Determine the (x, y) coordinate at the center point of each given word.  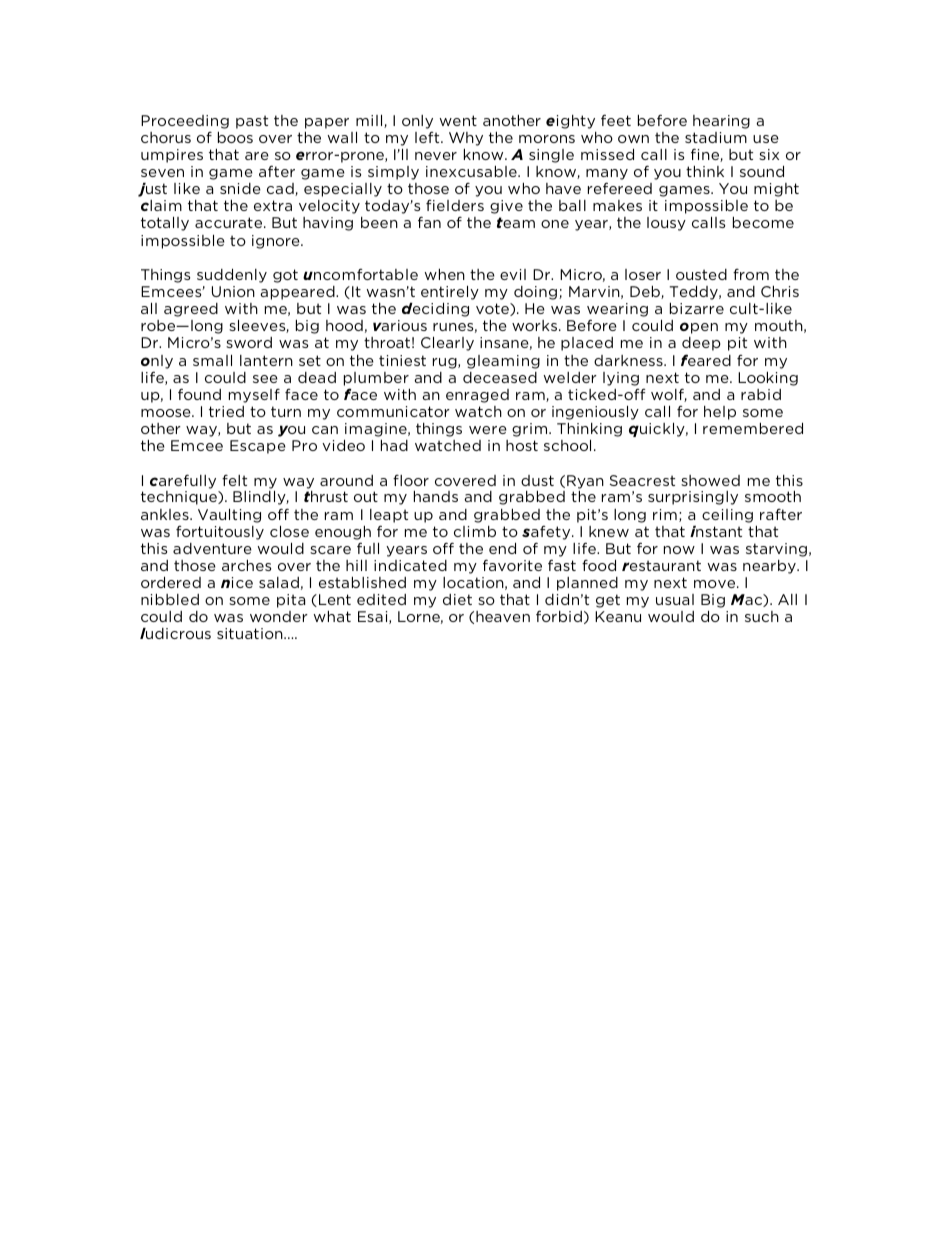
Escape (258, 447)
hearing (721, 122)
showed (710, 480)
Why (466, 139)
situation (251, 633)
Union (233, 291)
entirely (450, 293)
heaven (503, 616)
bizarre (697, 308)
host (522, 445)
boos (235, 137)
